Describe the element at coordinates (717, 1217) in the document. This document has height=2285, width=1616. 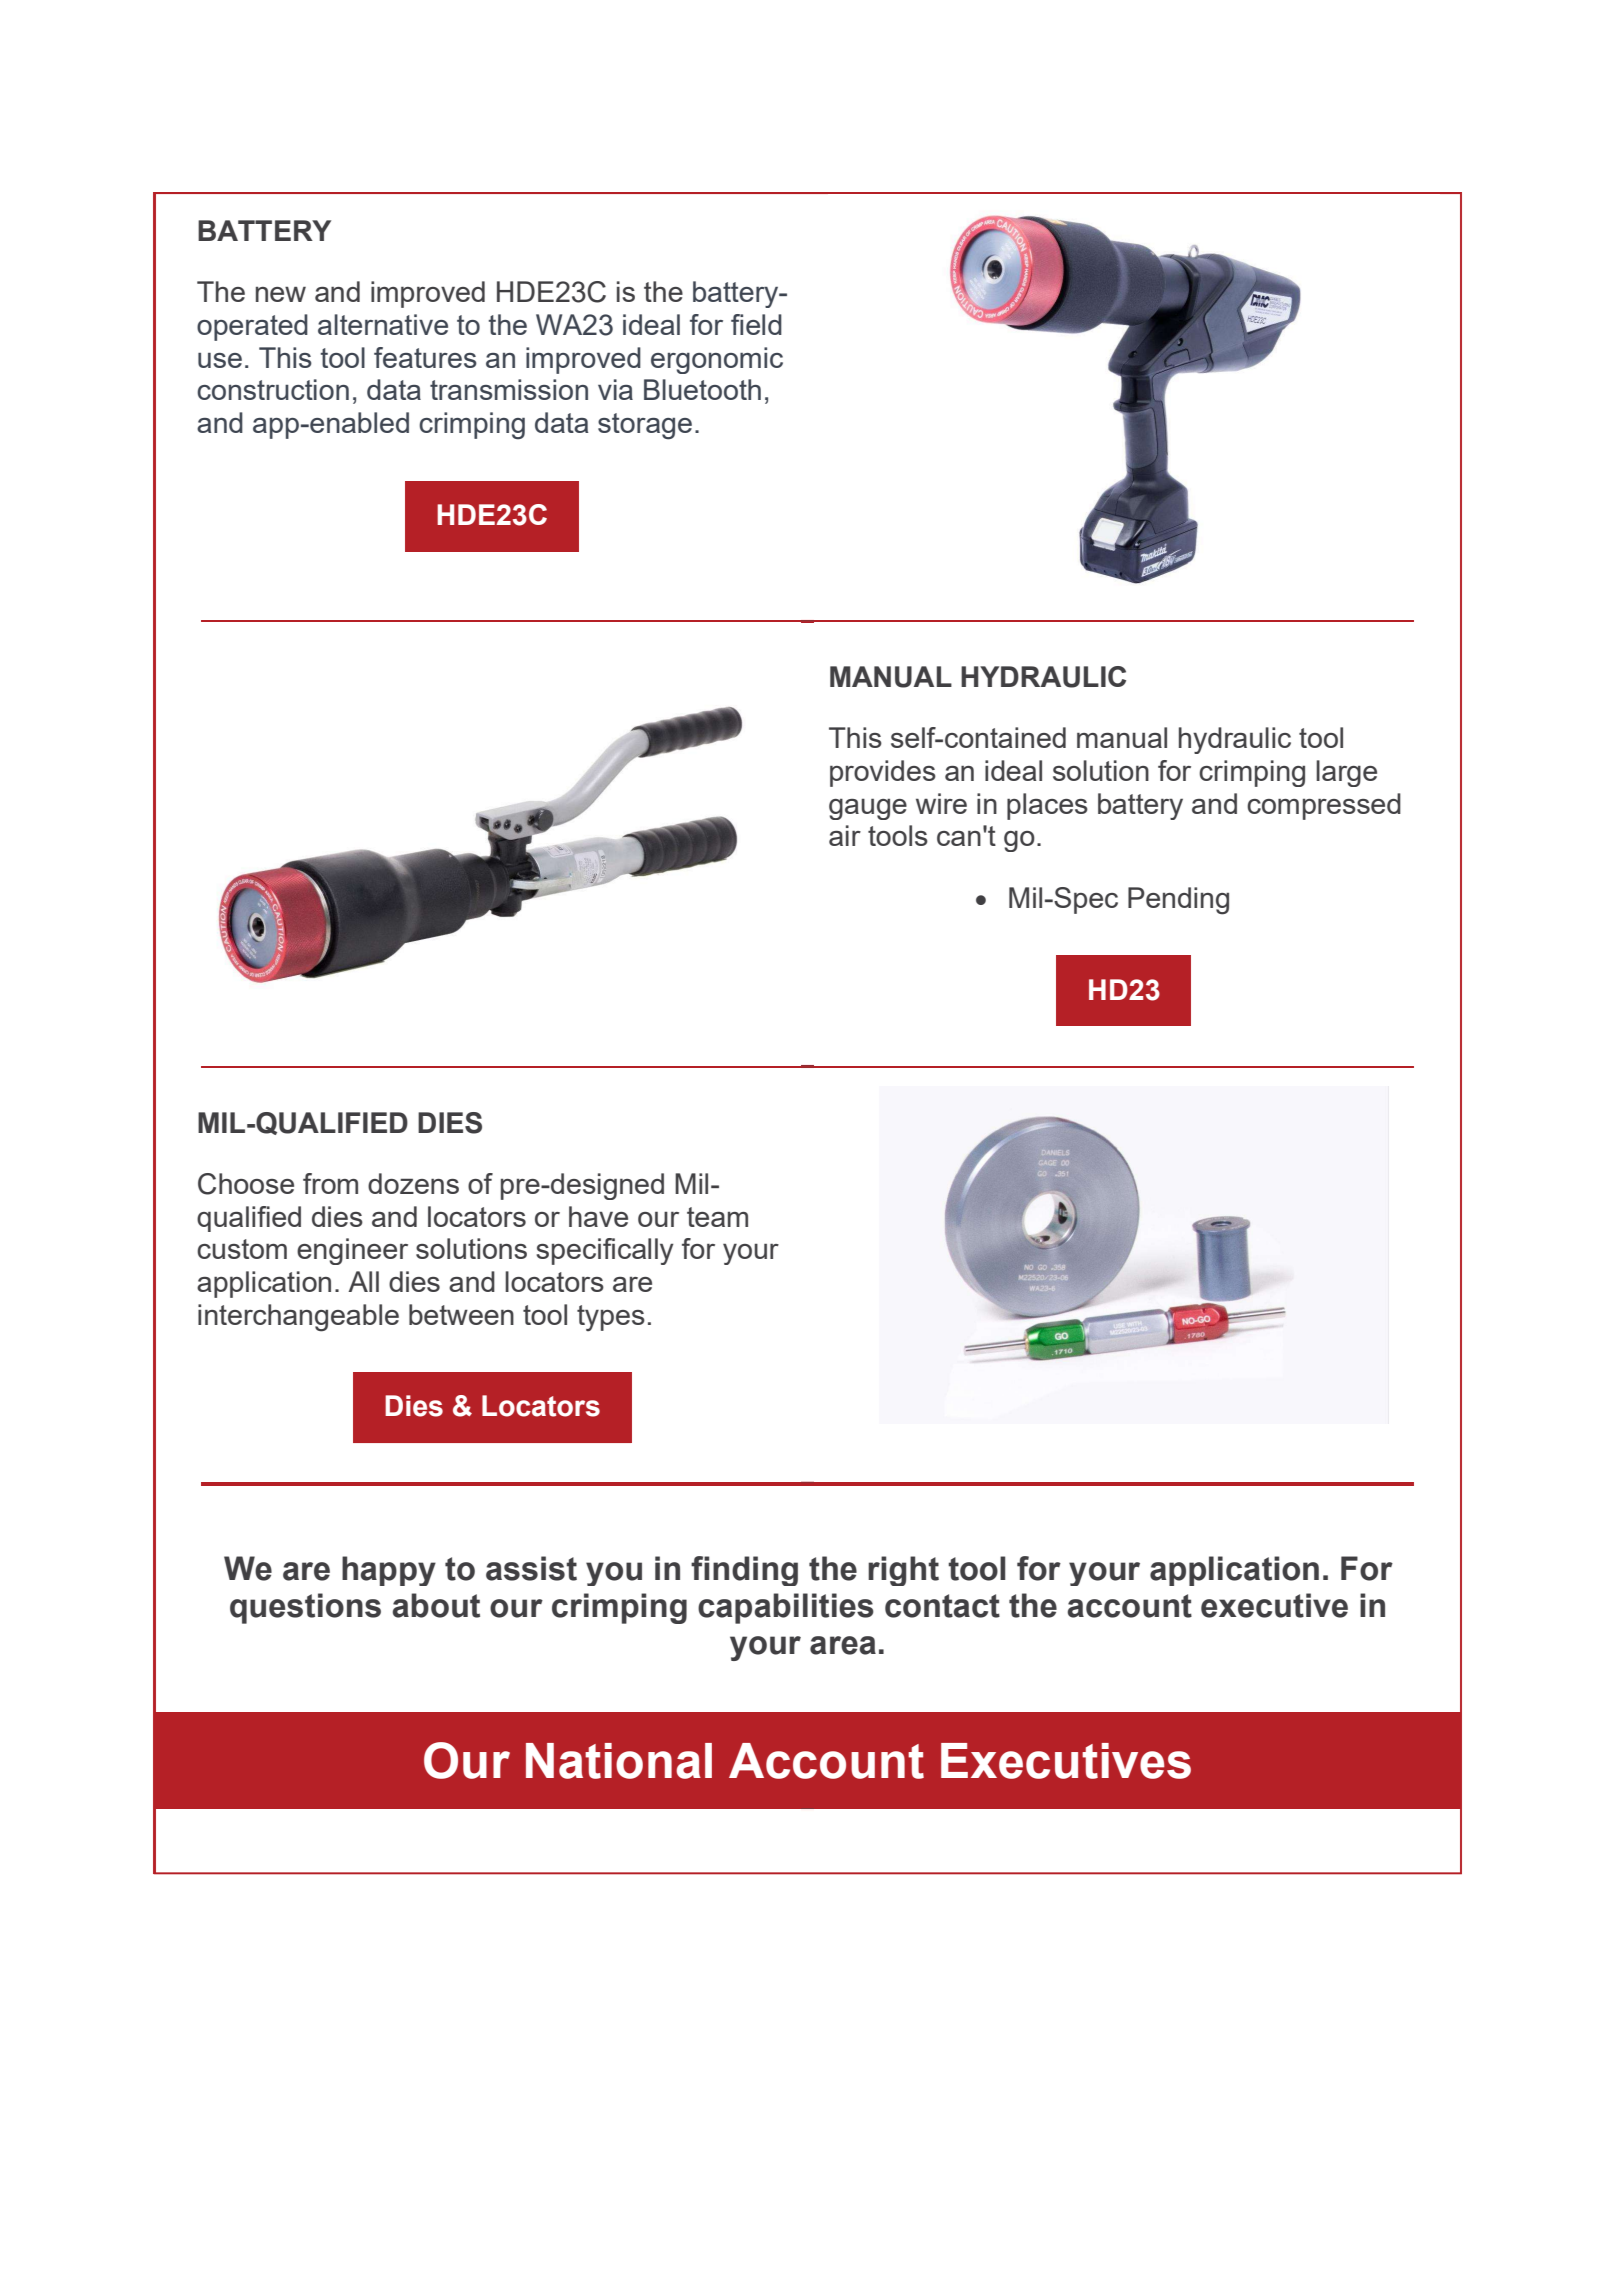
I see `team` at that location.
